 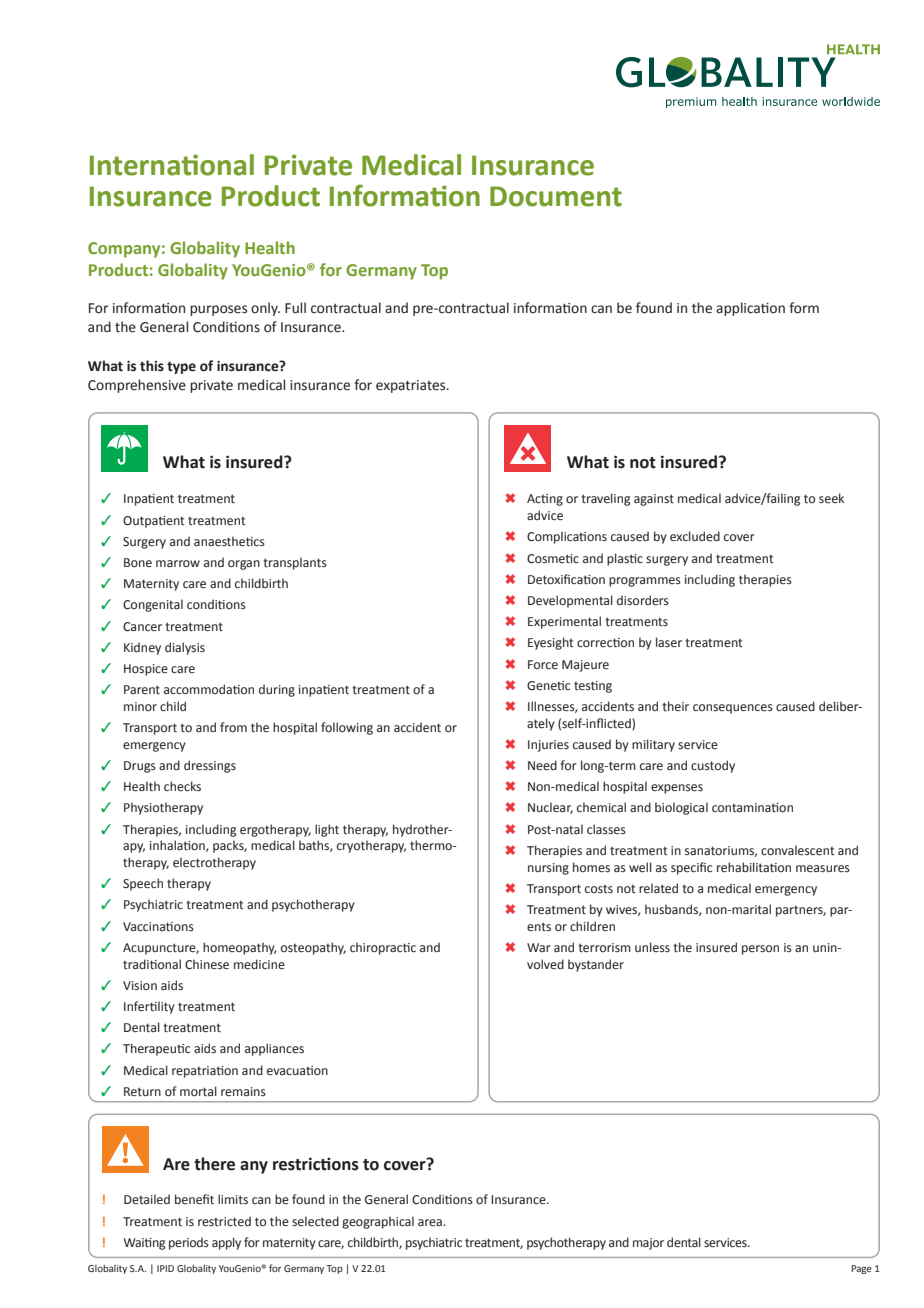 What do you see at coordinates (556, 196) in the image?
I see `Document` at bounding box center [556, 196].
